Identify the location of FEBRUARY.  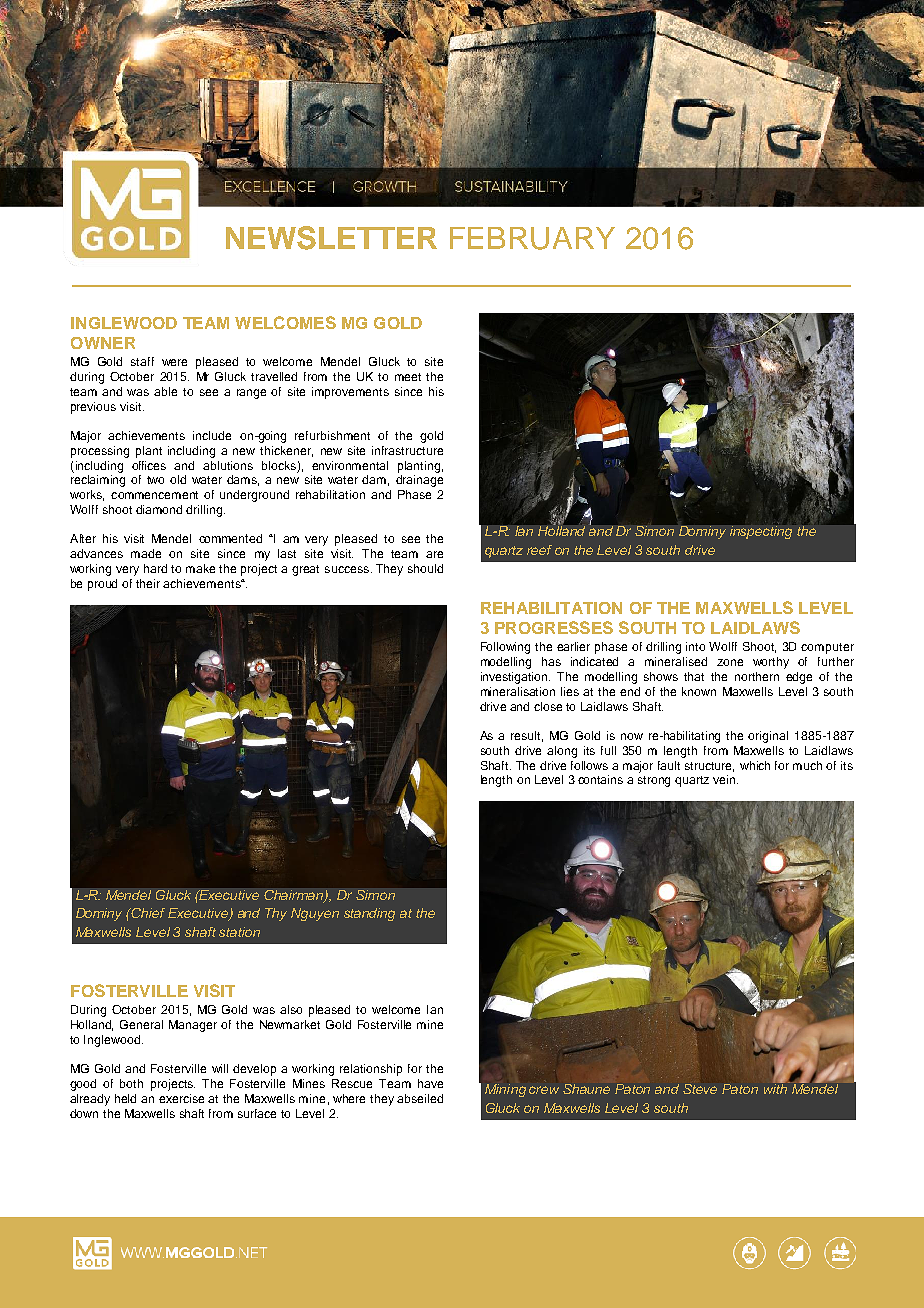
(532, 238).
